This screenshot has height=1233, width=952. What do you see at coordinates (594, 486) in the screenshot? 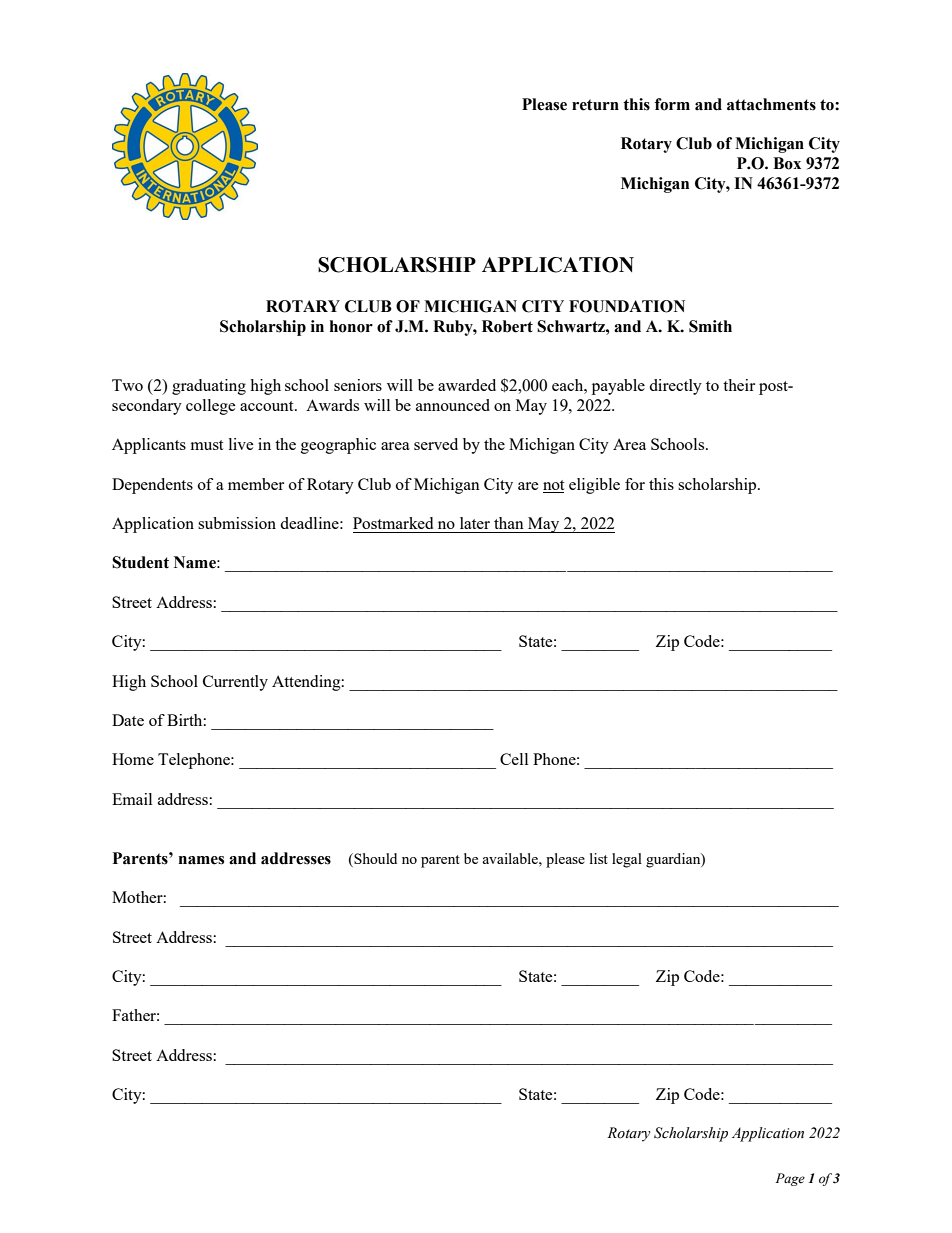
I see `eligible` at bounding box center [594, 486].
